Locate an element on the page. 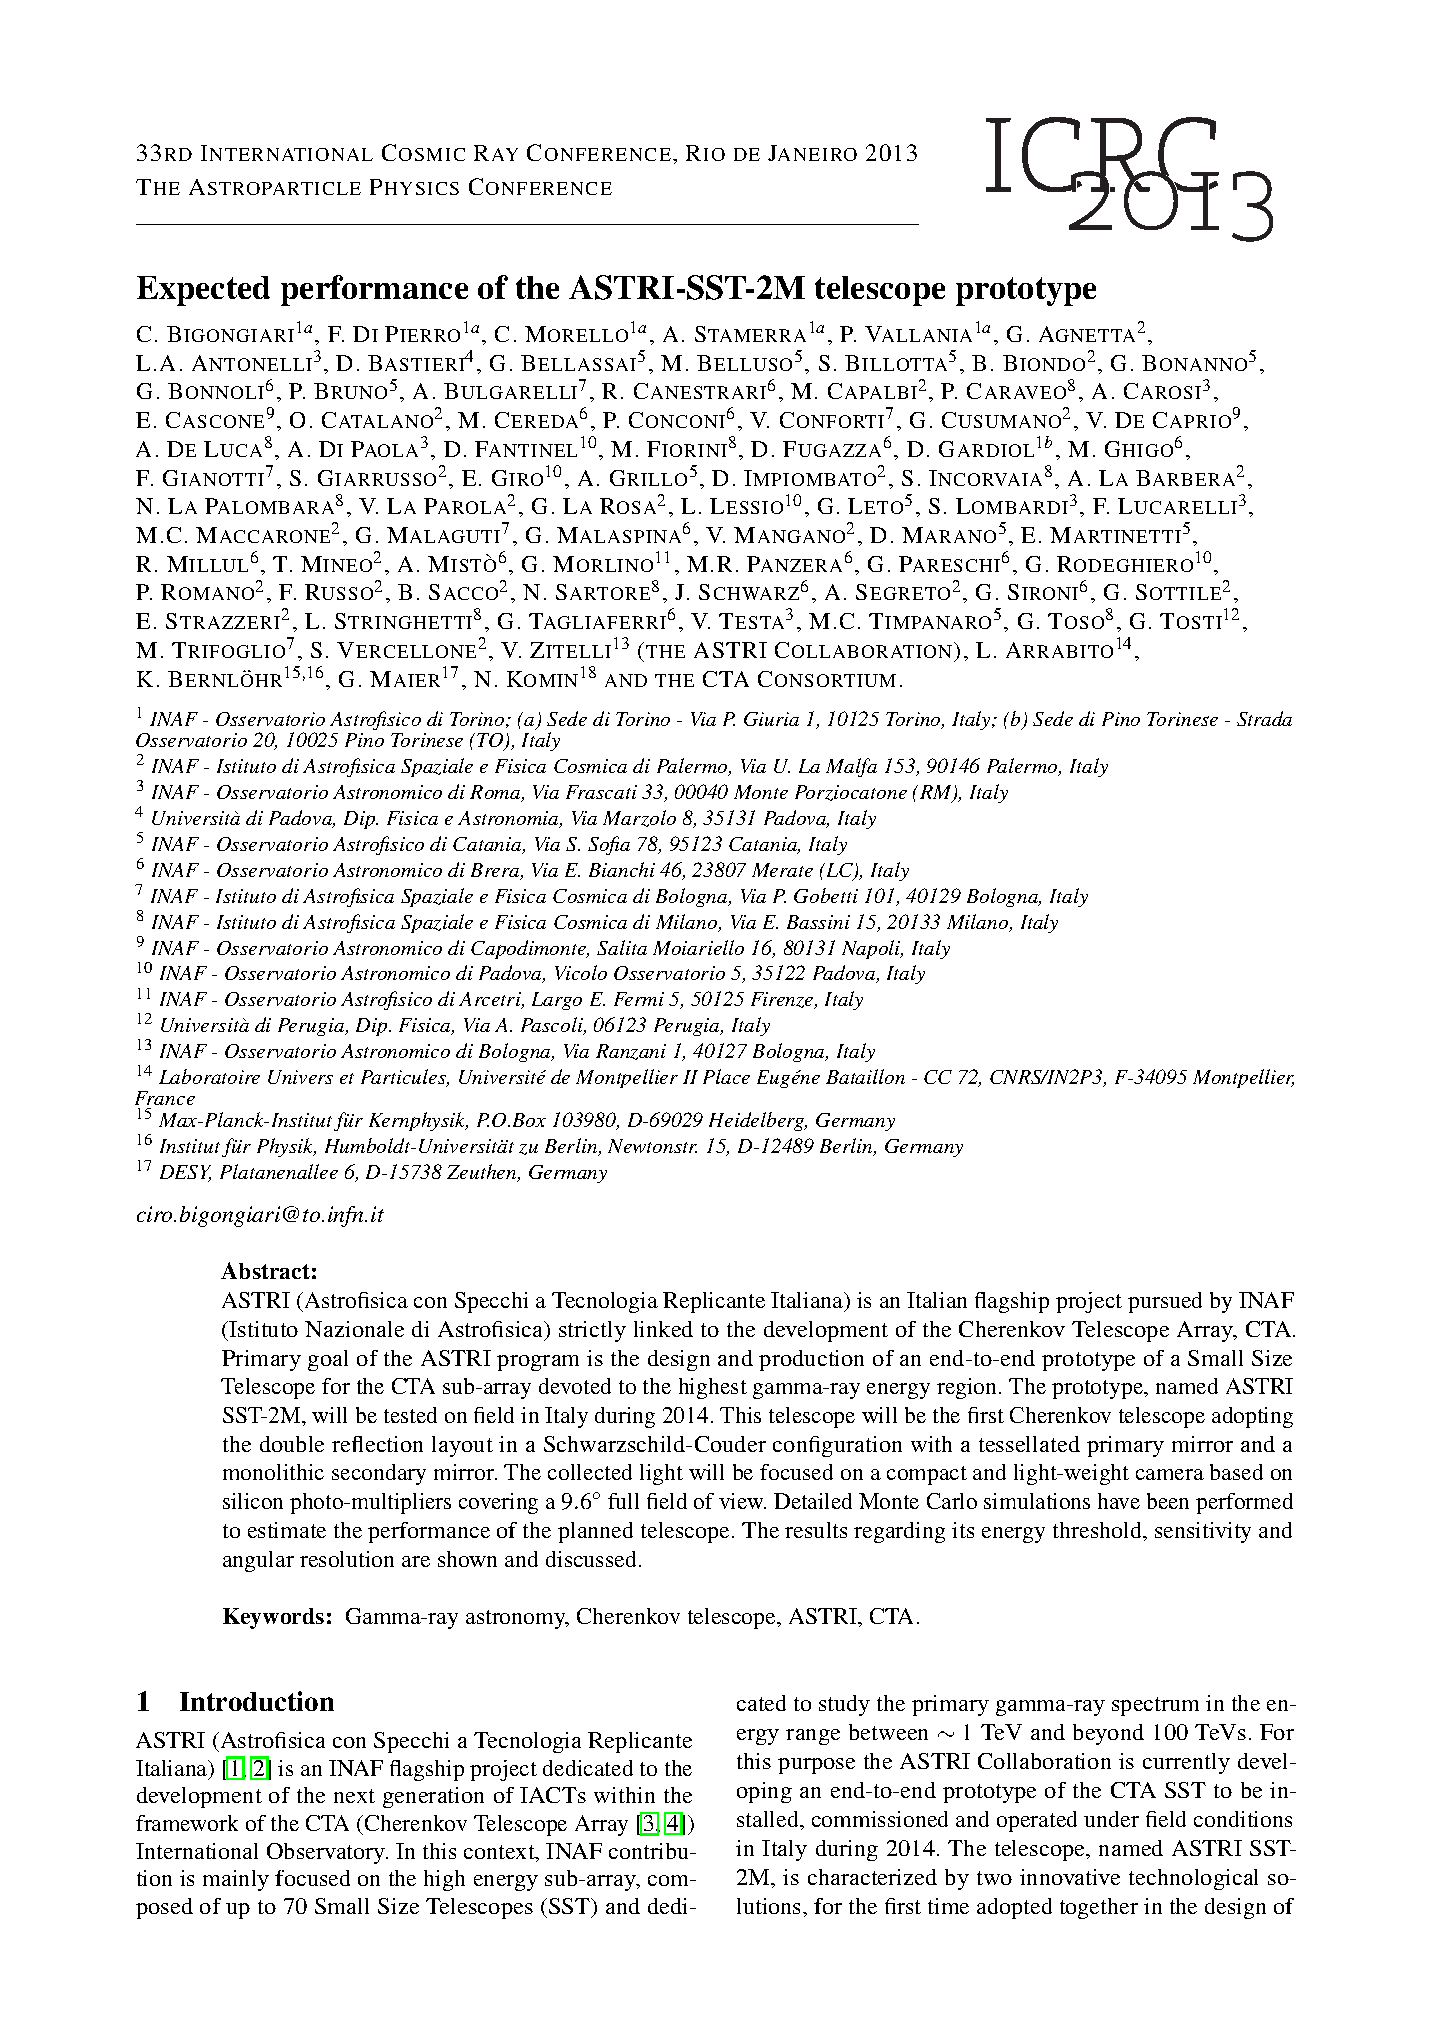 This image has width=1430, height=2022. pursued is located at coordinates (1165, 1302).
